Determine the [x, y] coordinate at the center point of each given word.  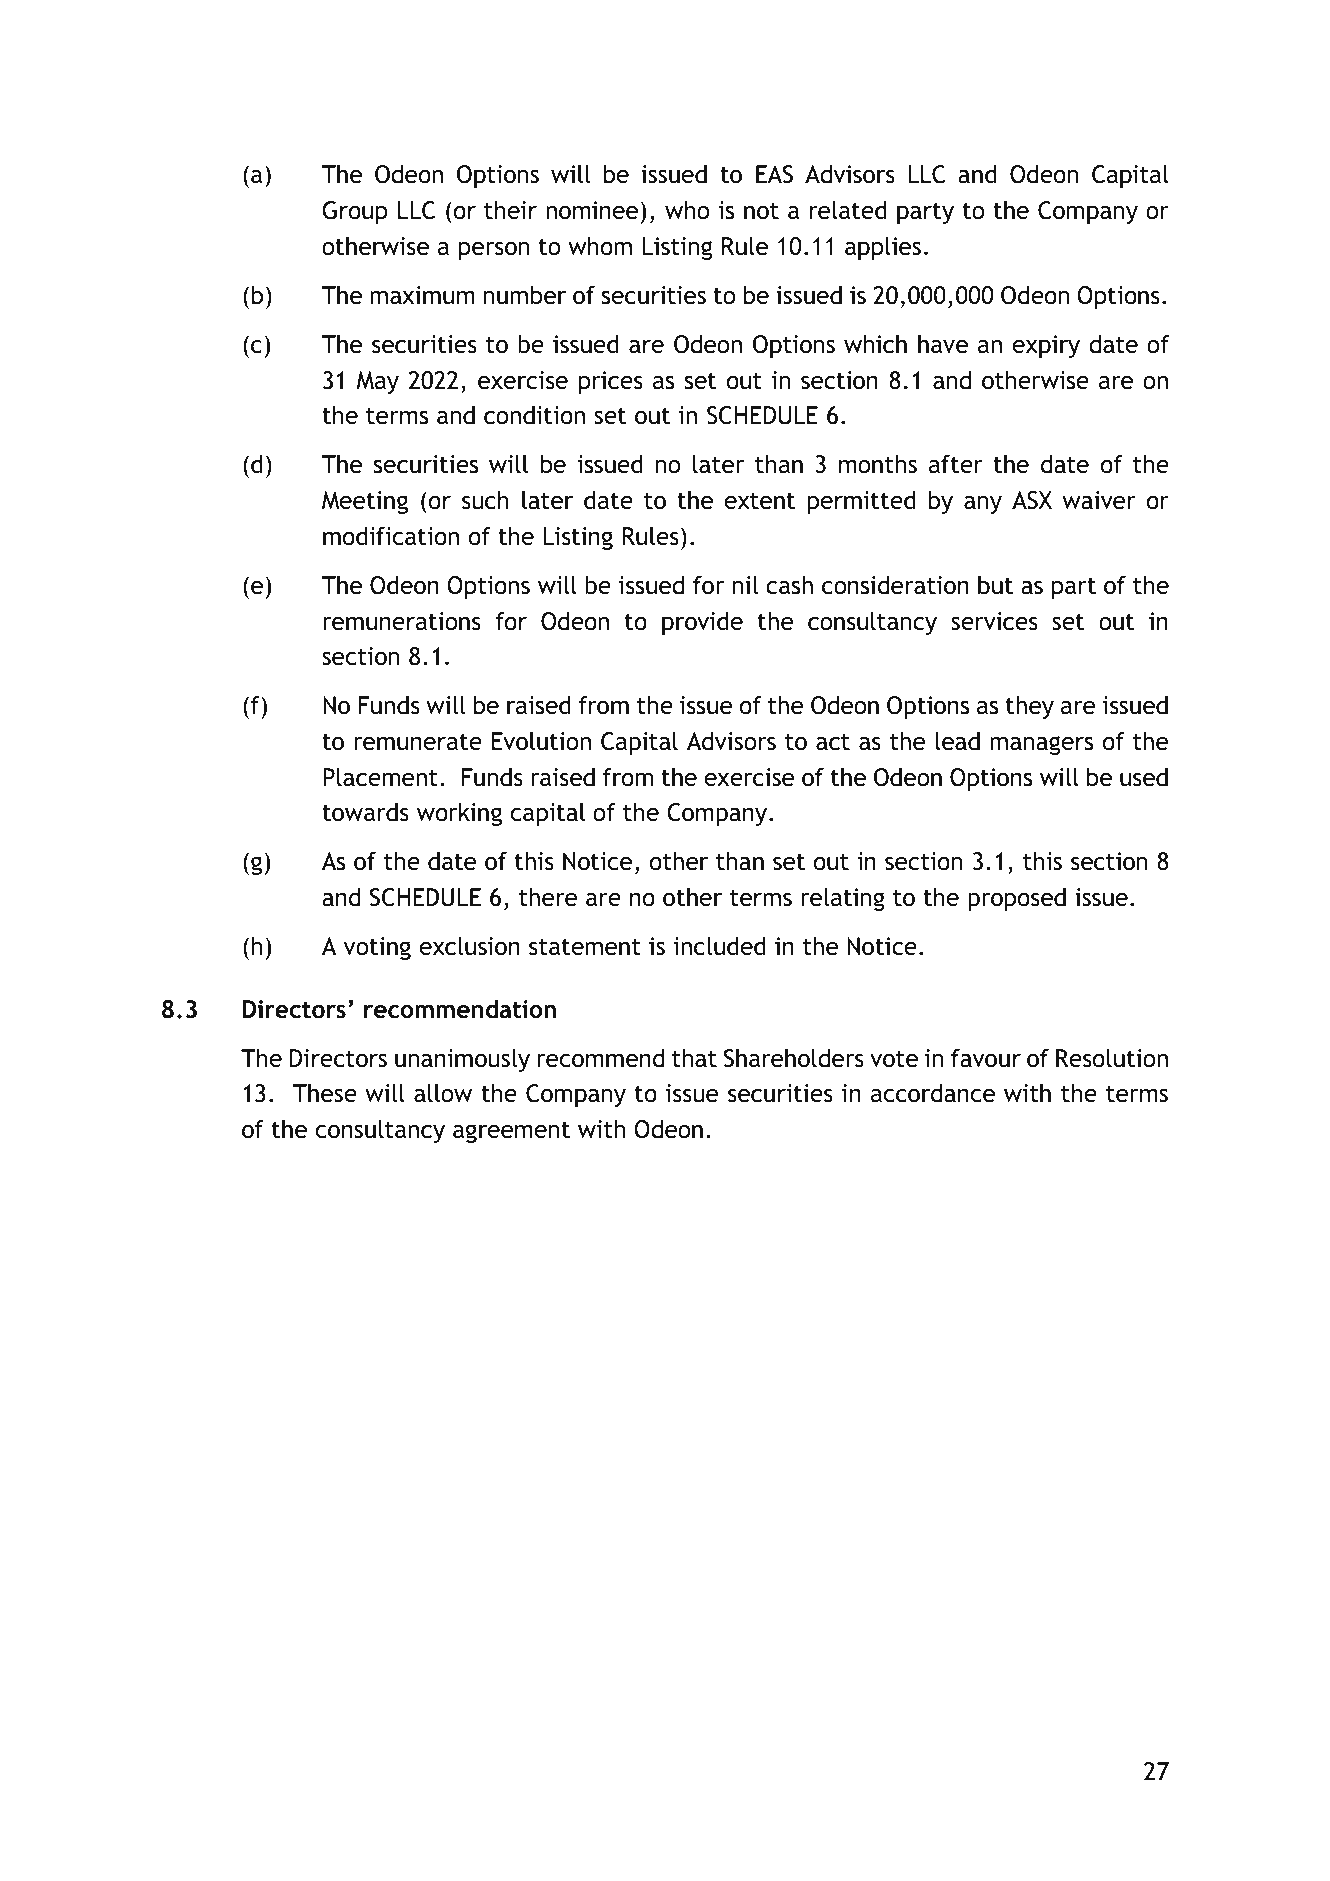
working [459, 814]
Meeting [365, 502]
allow [443, 1093]
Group [355, 212]
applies [883, 248]
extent [759, 501]
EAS [774, 174]
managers [1041, 745]
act [833, 742]
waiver [1099, 500]
